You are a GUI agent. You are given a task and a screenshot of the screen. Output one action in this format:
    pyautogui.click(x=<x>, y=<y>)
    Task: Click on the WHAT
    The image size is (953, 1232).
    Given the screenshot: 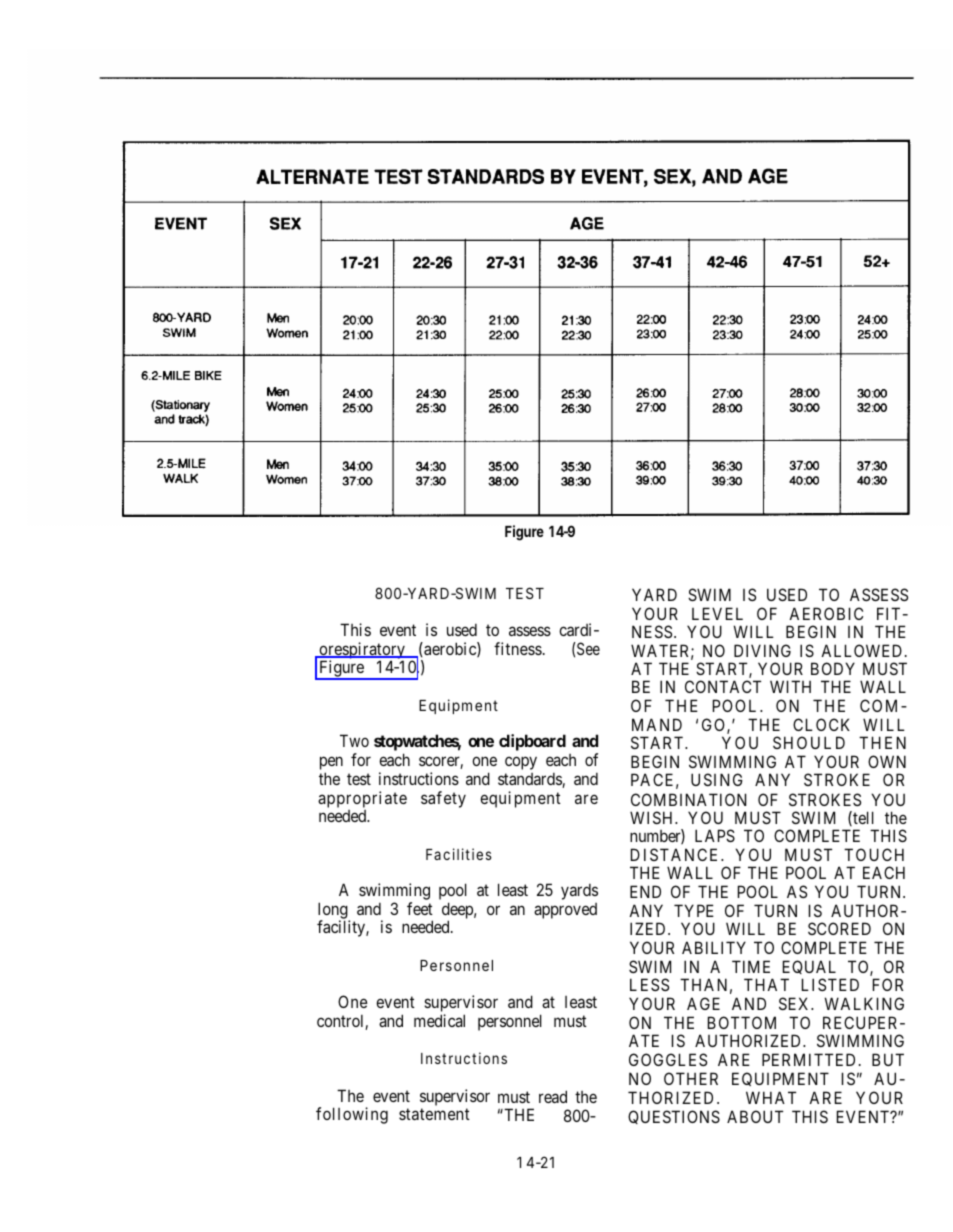 What is the action you would take?
    pyautogui.click(x=771, y=1097)
